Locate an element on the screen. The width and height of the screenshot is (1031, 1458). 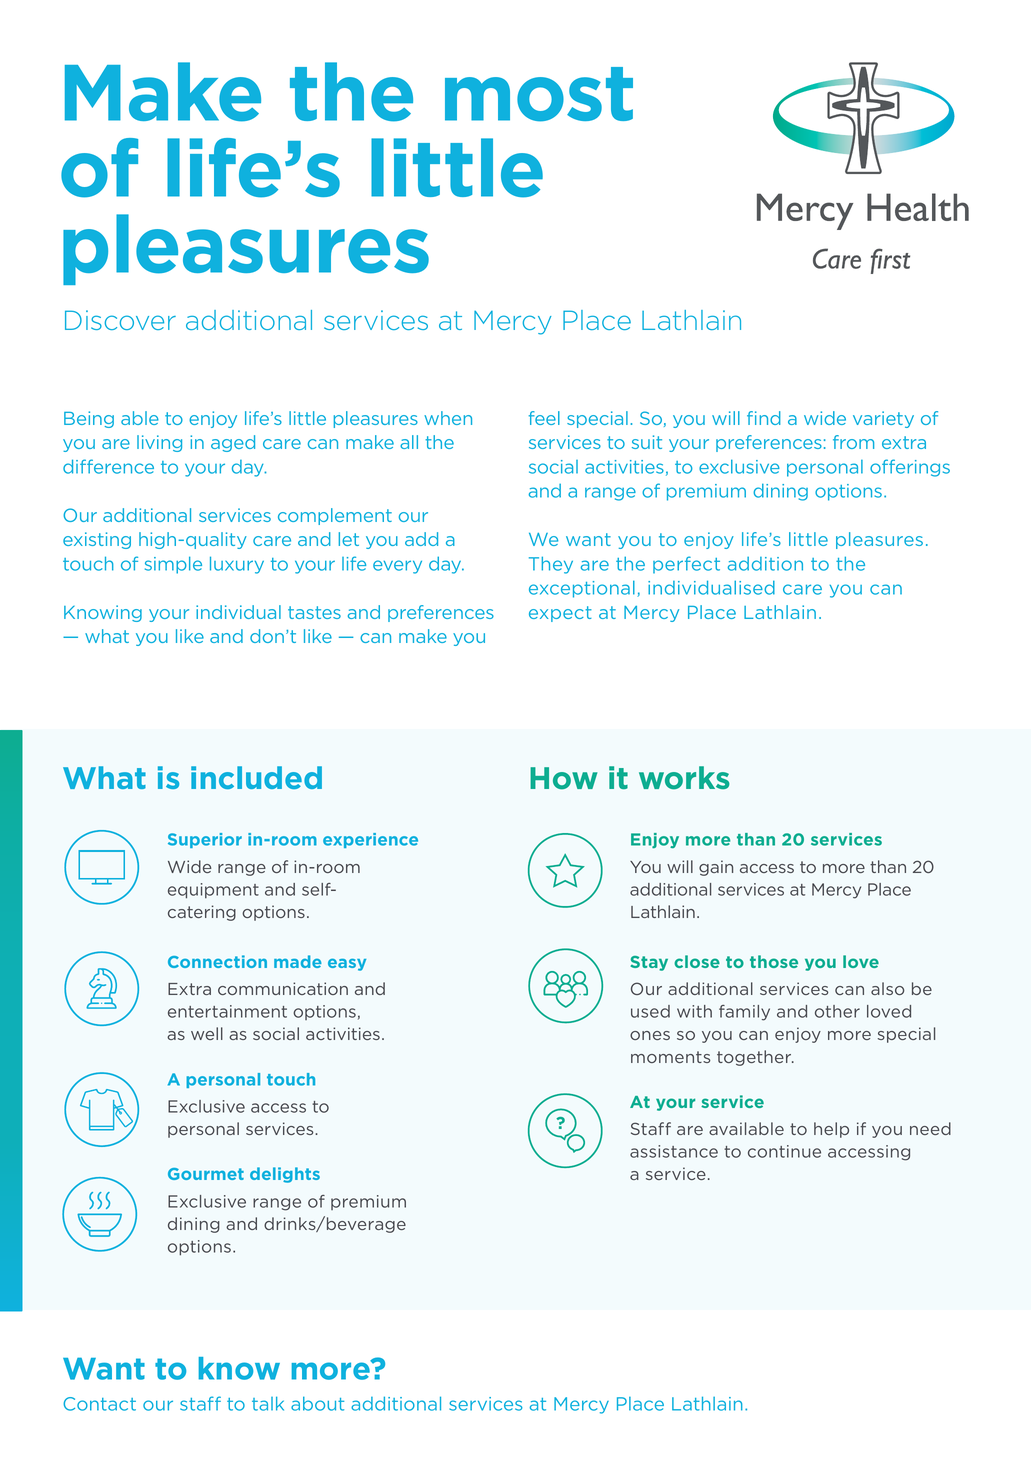
most is located at coordinates (539, 94).
